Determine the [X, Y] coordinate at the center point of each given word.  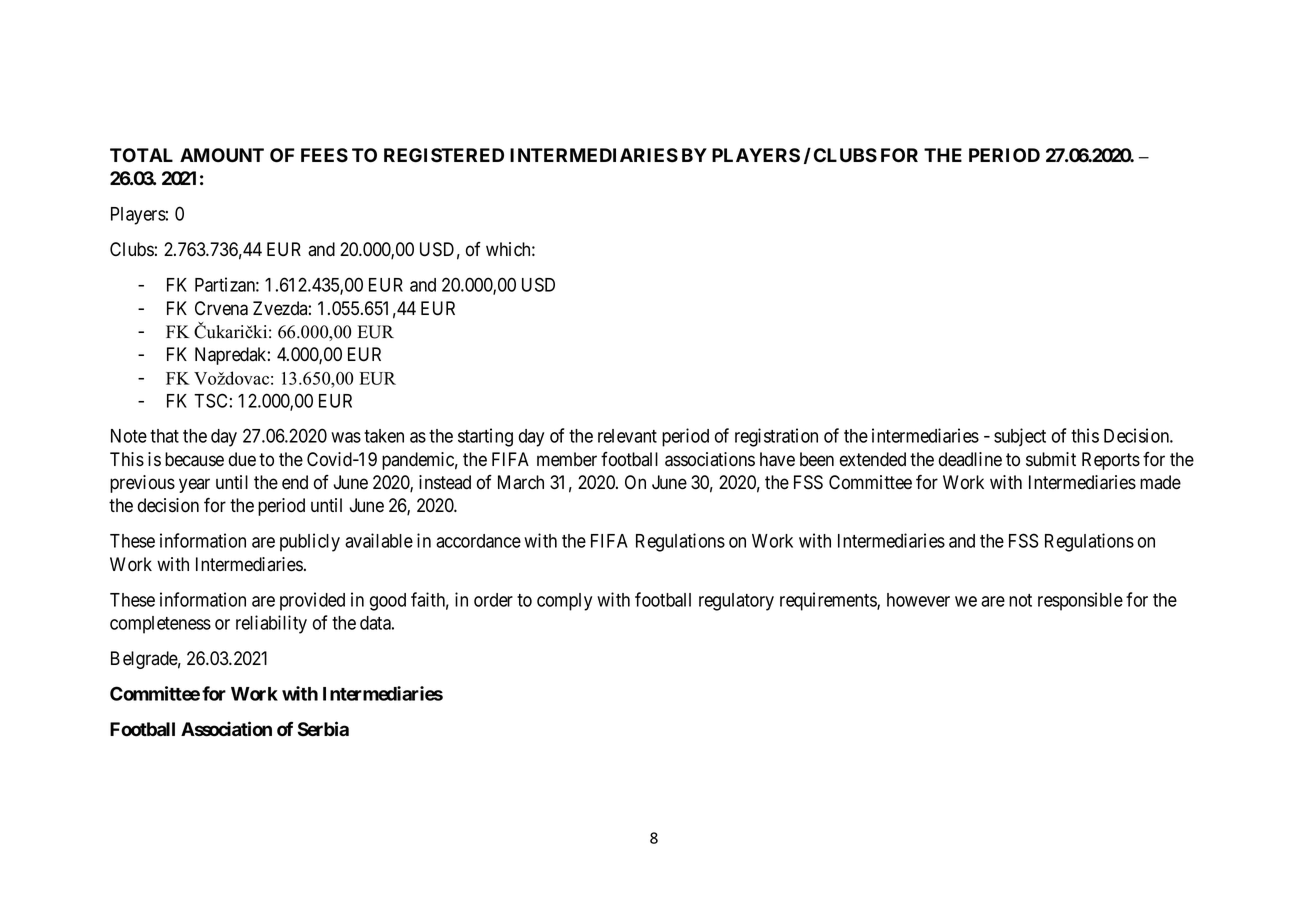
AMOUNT [222, 155]
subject [1020, 437]
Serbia [323, 729]
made [1160, 482]
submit [1051, 459]
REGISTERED [444, 155]
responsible [1080, 601]
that [164, 436]
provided [312, 601]
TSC [210, 400]
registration [776, 437]
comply [564, 602]
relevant [627, 436]
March [521, 482]
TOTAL [141, 155]
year [194, 485]
